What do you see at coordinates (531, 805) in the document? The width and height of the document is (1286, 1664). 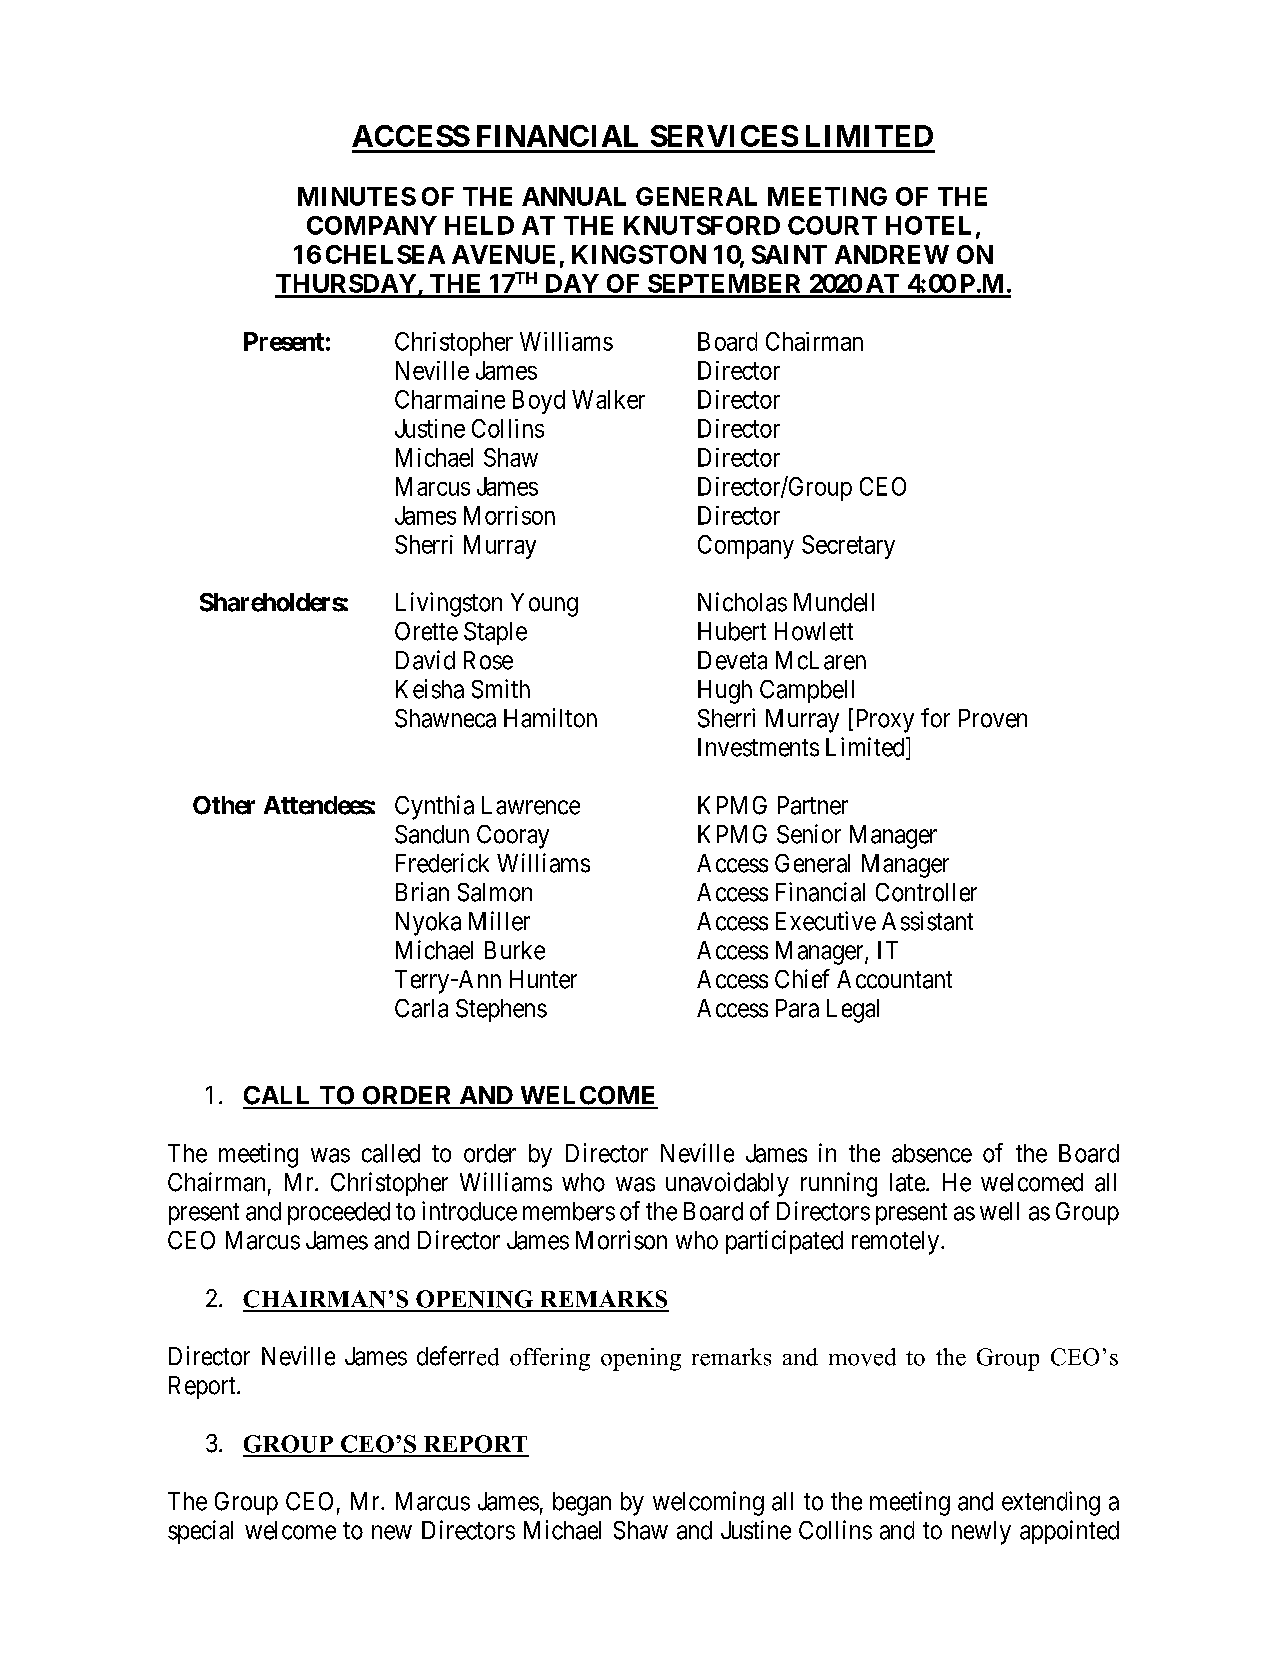 I see `Lawrence` at bounding box center [531, 805].
